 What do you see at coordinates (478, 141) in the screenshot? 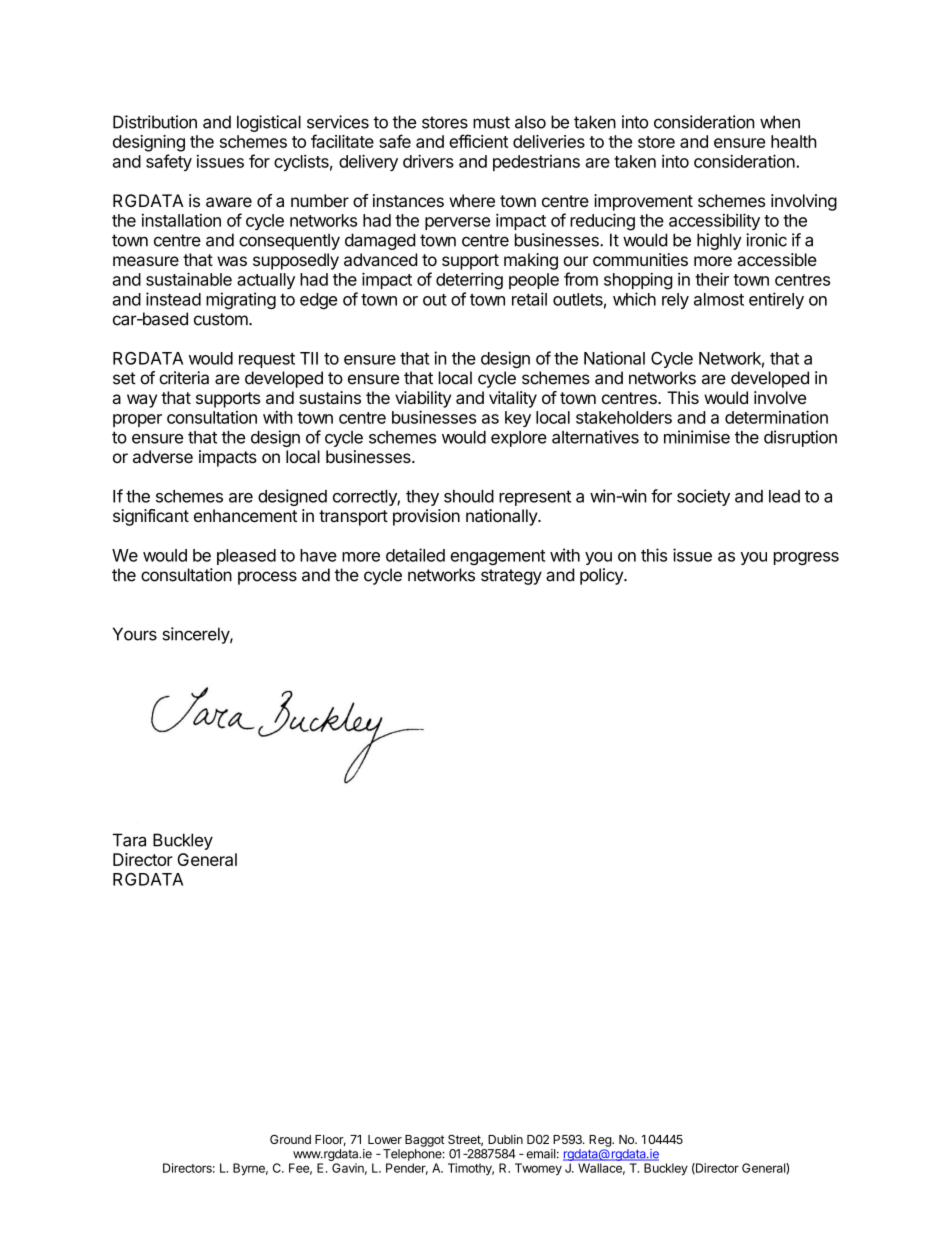
I see `efficient` at bounding box center [478, 141].
